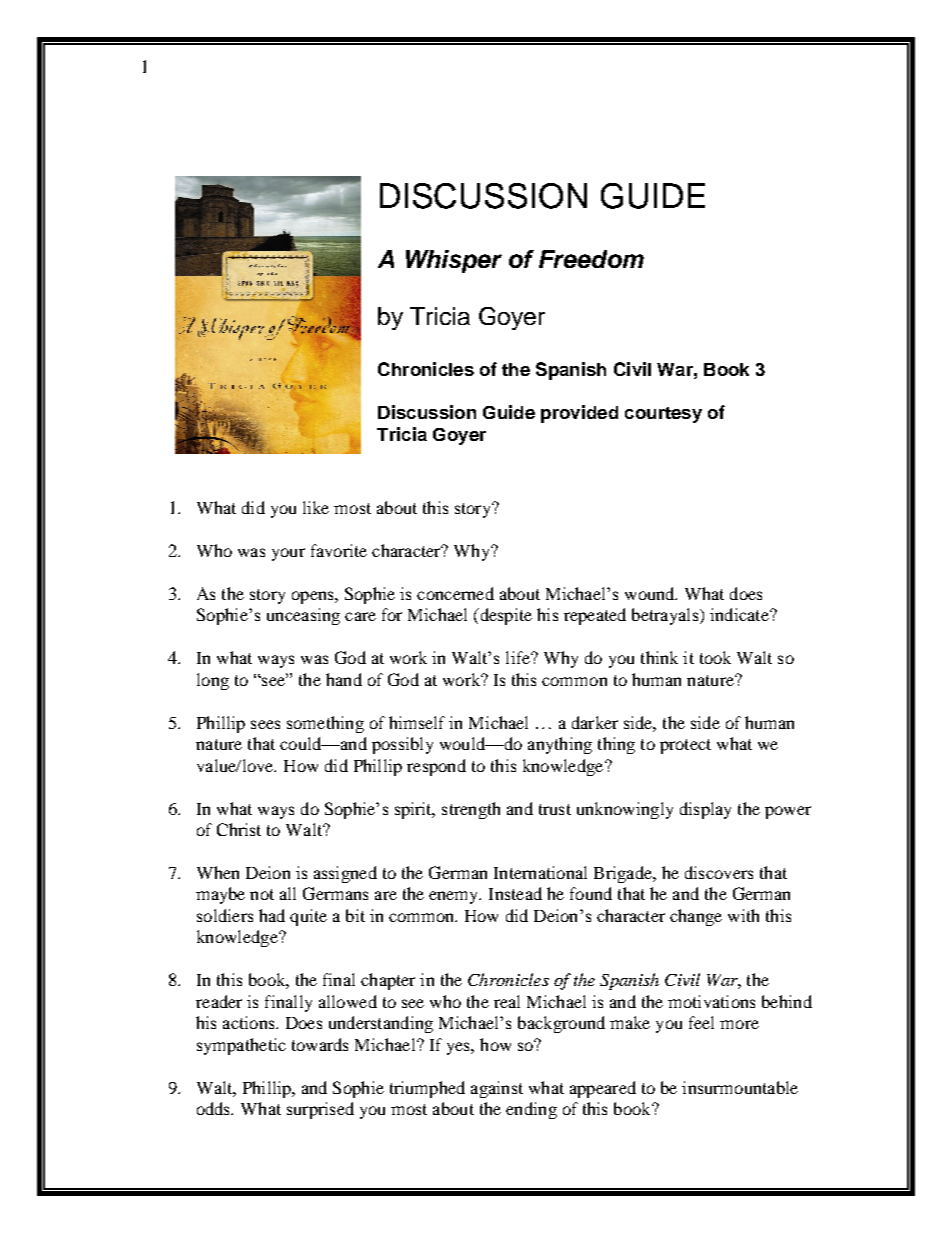 Image resolution: width=952 pixels, height=1233 pixels. Describe the element at coordinates (740, 614) in the screenshot. I see `indicate` at that location.
